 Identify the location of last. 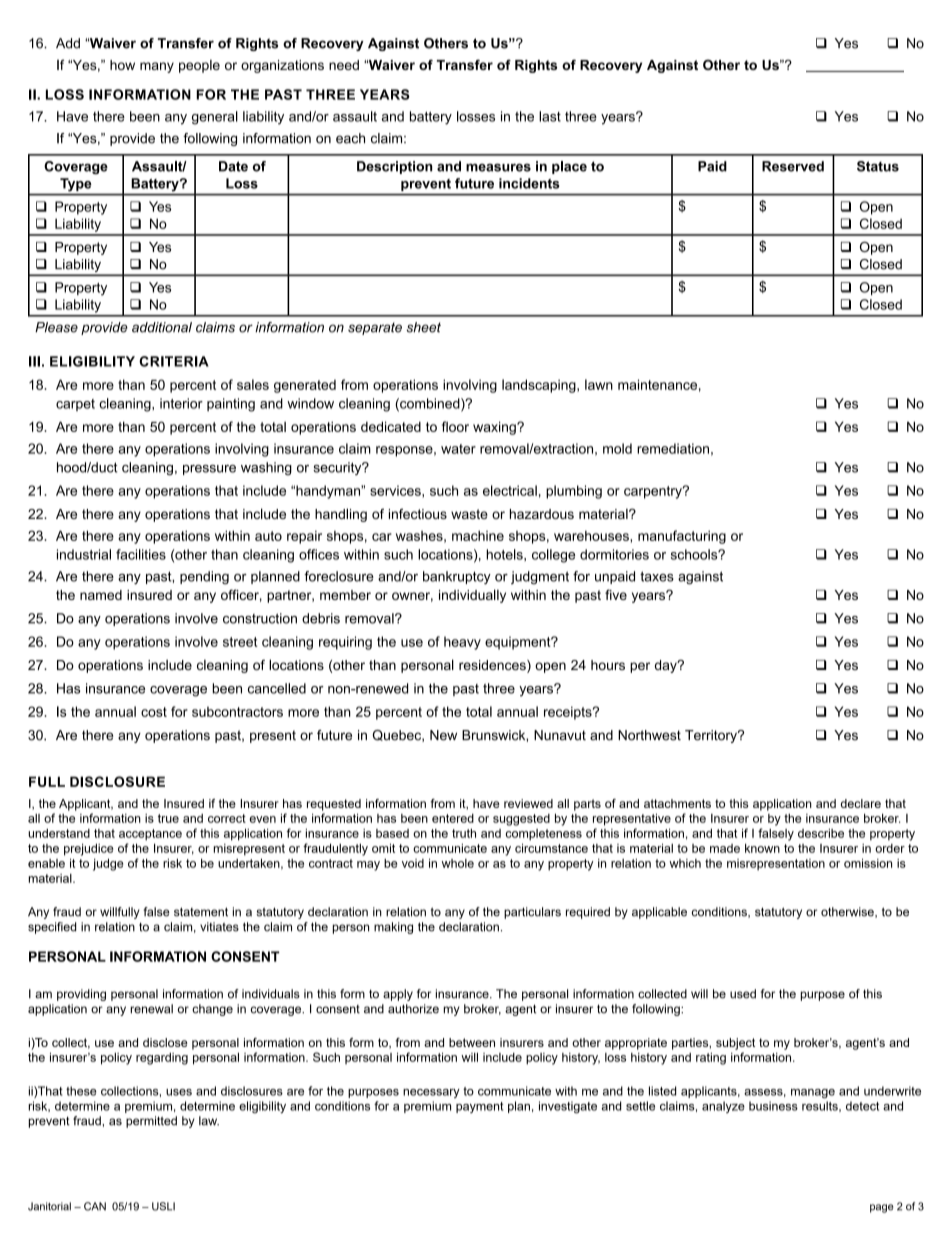
(550, 116).
